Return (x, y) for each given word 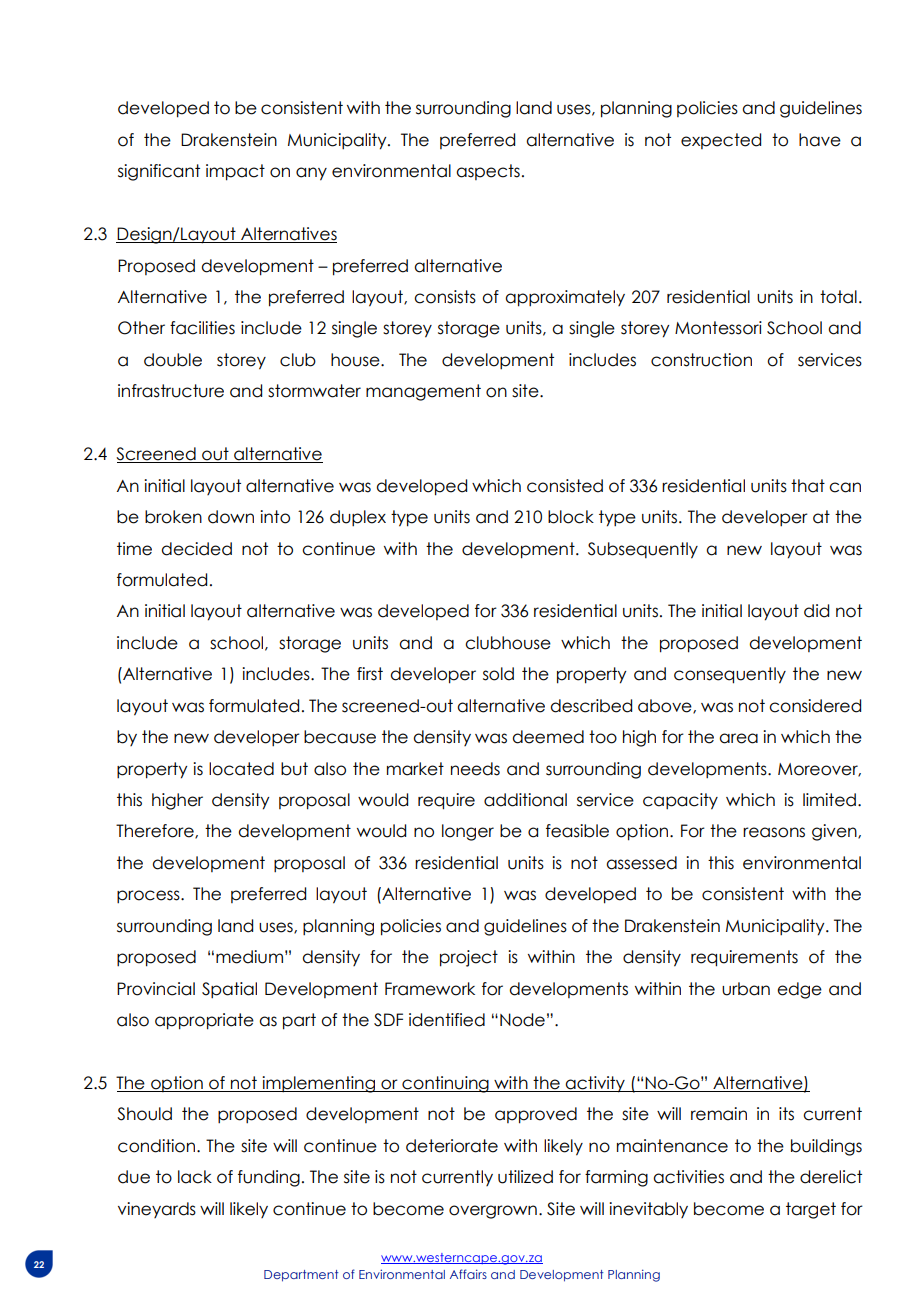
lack (195, 1177)
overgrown (493, 1212)
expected (721, 141)
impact (235, 172)
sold (498, 674)
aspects (488, 172)
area (738, 738)
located (241, 769)
